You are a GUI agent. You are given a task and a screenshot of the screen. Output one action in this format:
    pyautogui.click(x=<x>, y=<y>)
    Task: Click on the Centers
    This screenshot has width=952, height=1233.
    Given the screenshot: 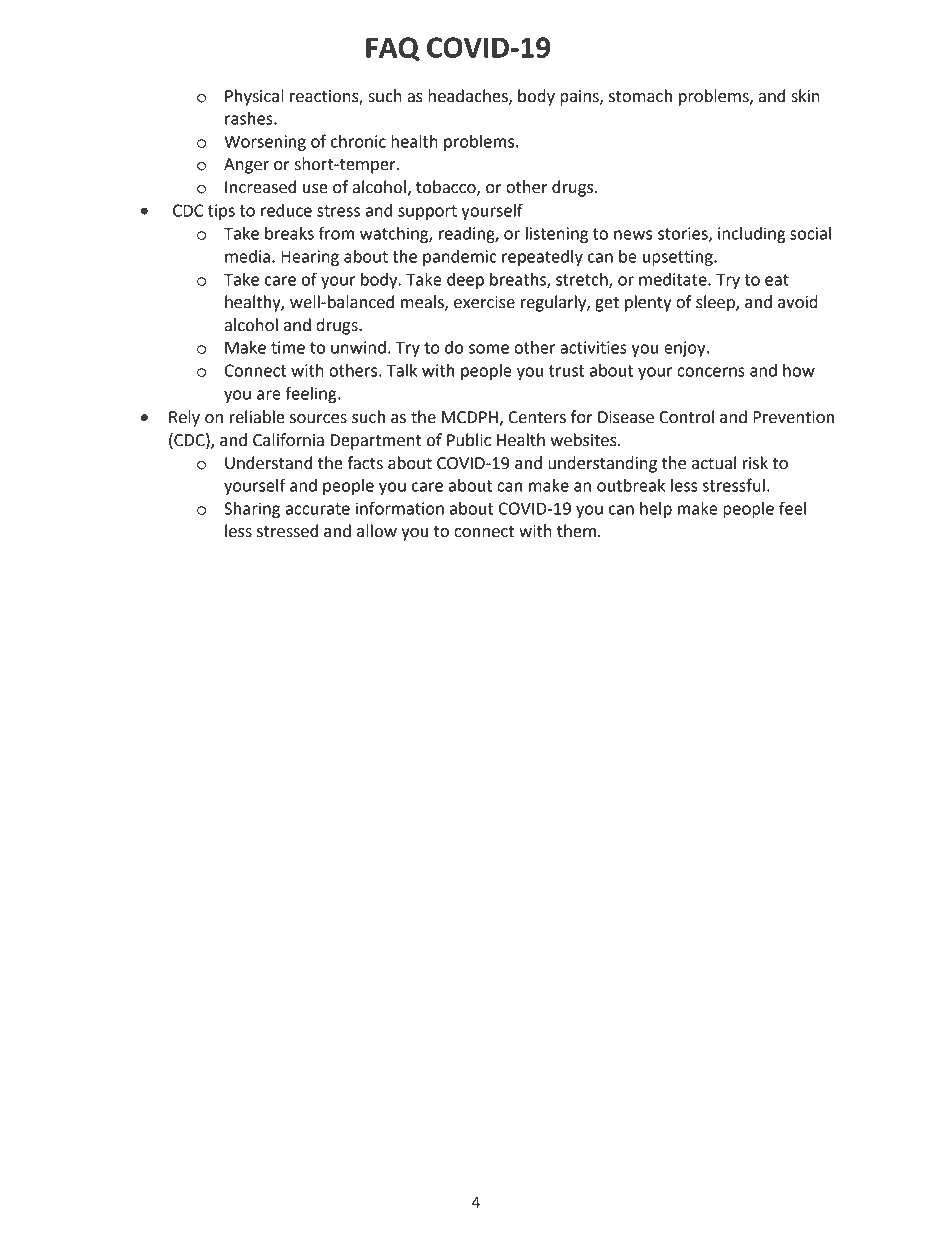 What is the action you would take?
    pyautogui.click(x=537, y=417)
